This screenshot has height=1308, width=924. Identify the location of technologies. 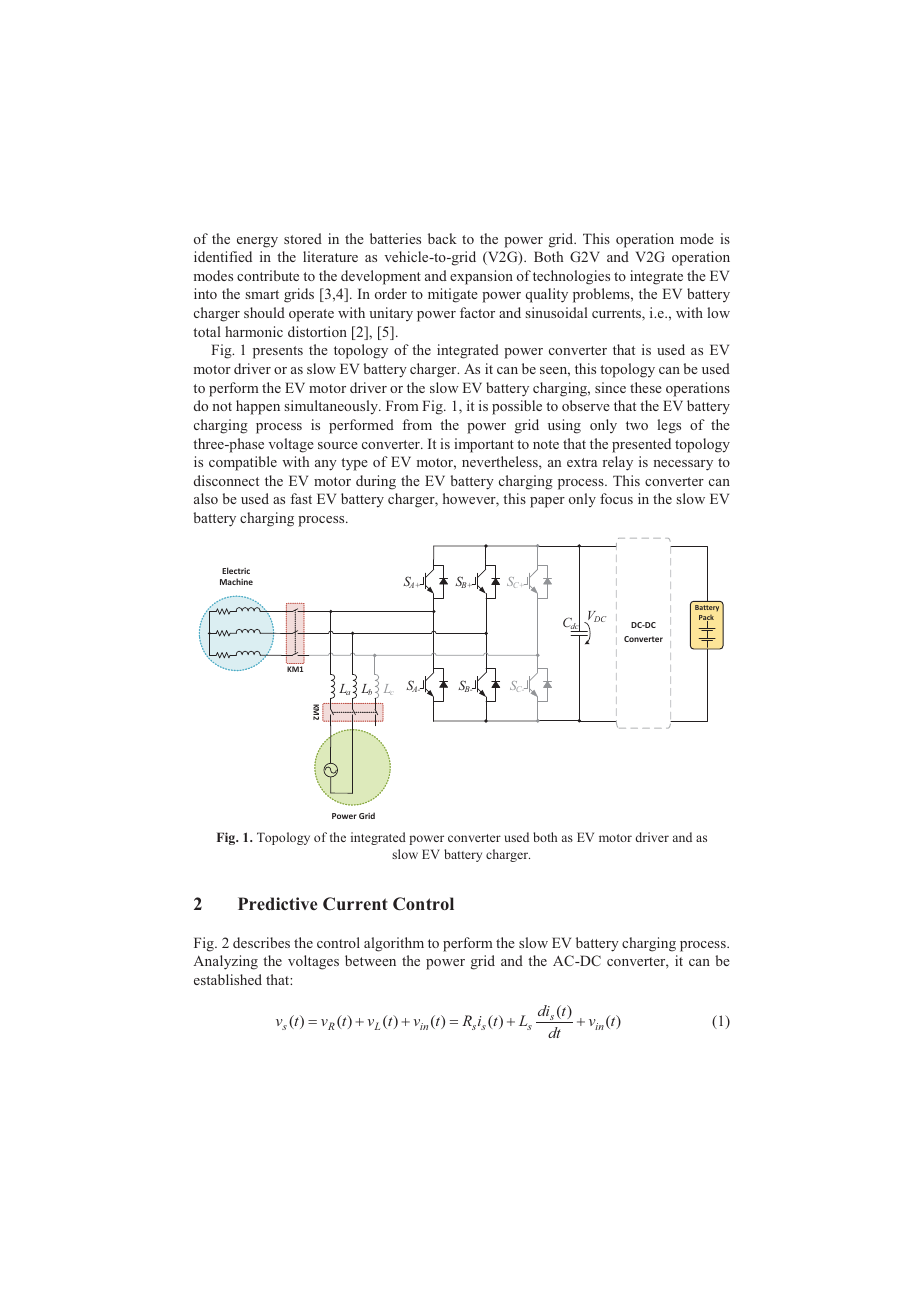
(571, 277).
